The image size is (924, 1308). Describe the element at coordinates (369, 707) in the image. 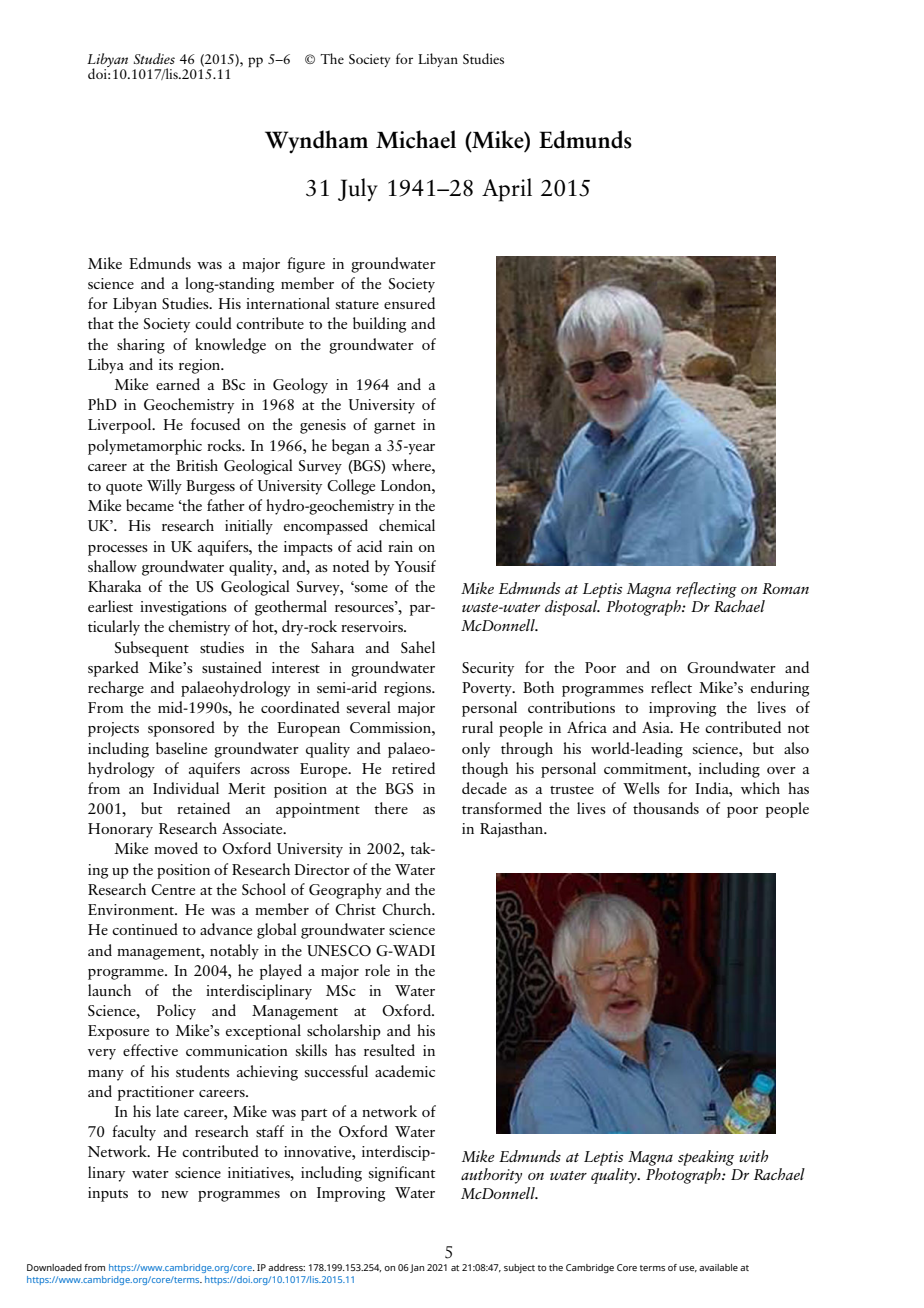

I see `several` at that location.
